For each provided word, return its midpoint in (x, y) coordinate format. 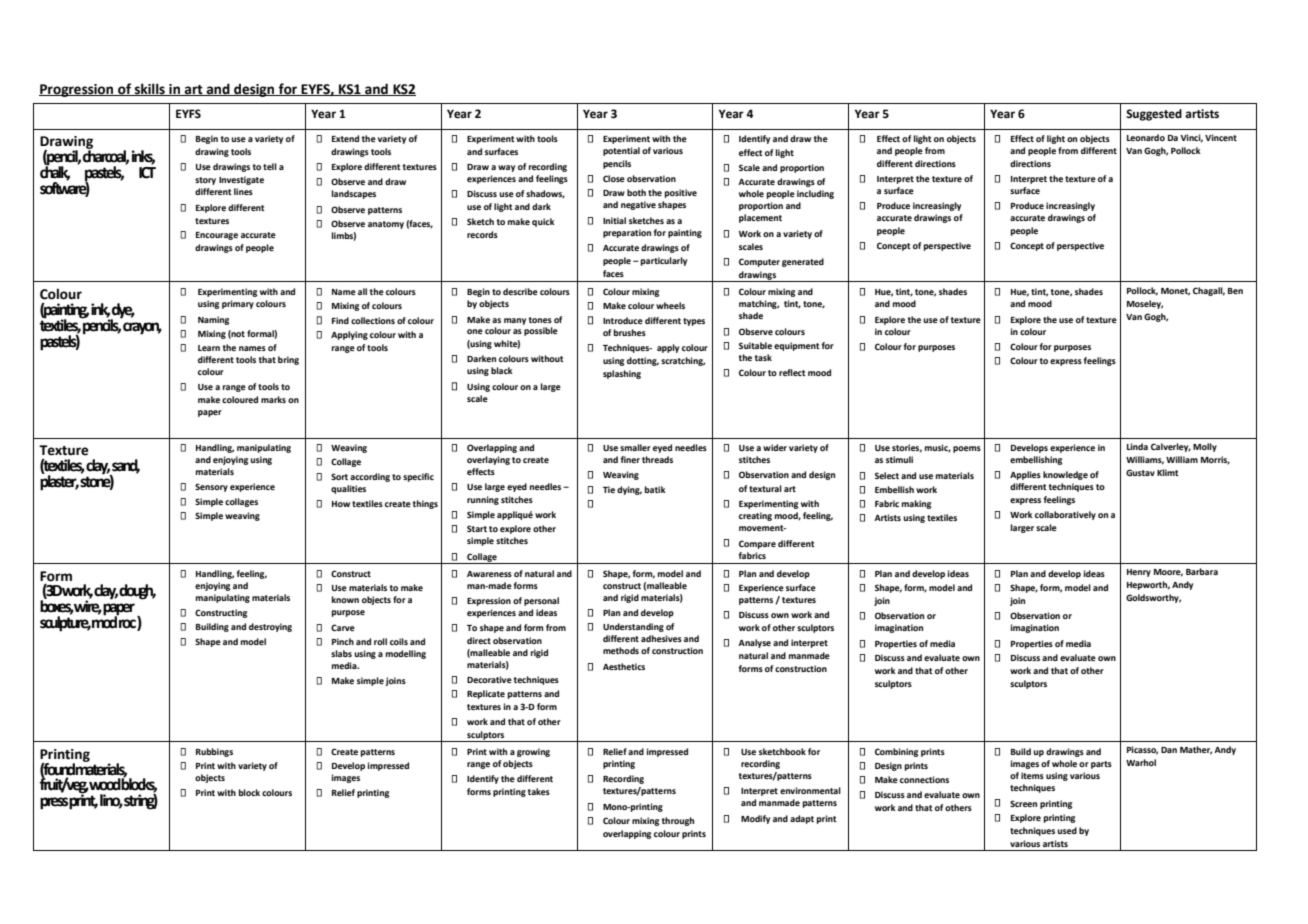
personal (541, 601)
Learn (209, 348)
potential (621, 151)
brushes (630, 332)
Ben (1235, 291)
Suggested (1154, 115)
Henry (1139, 573)
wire (87, 606)
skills (150, 89)
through (678, 821)
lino (111, 801)
